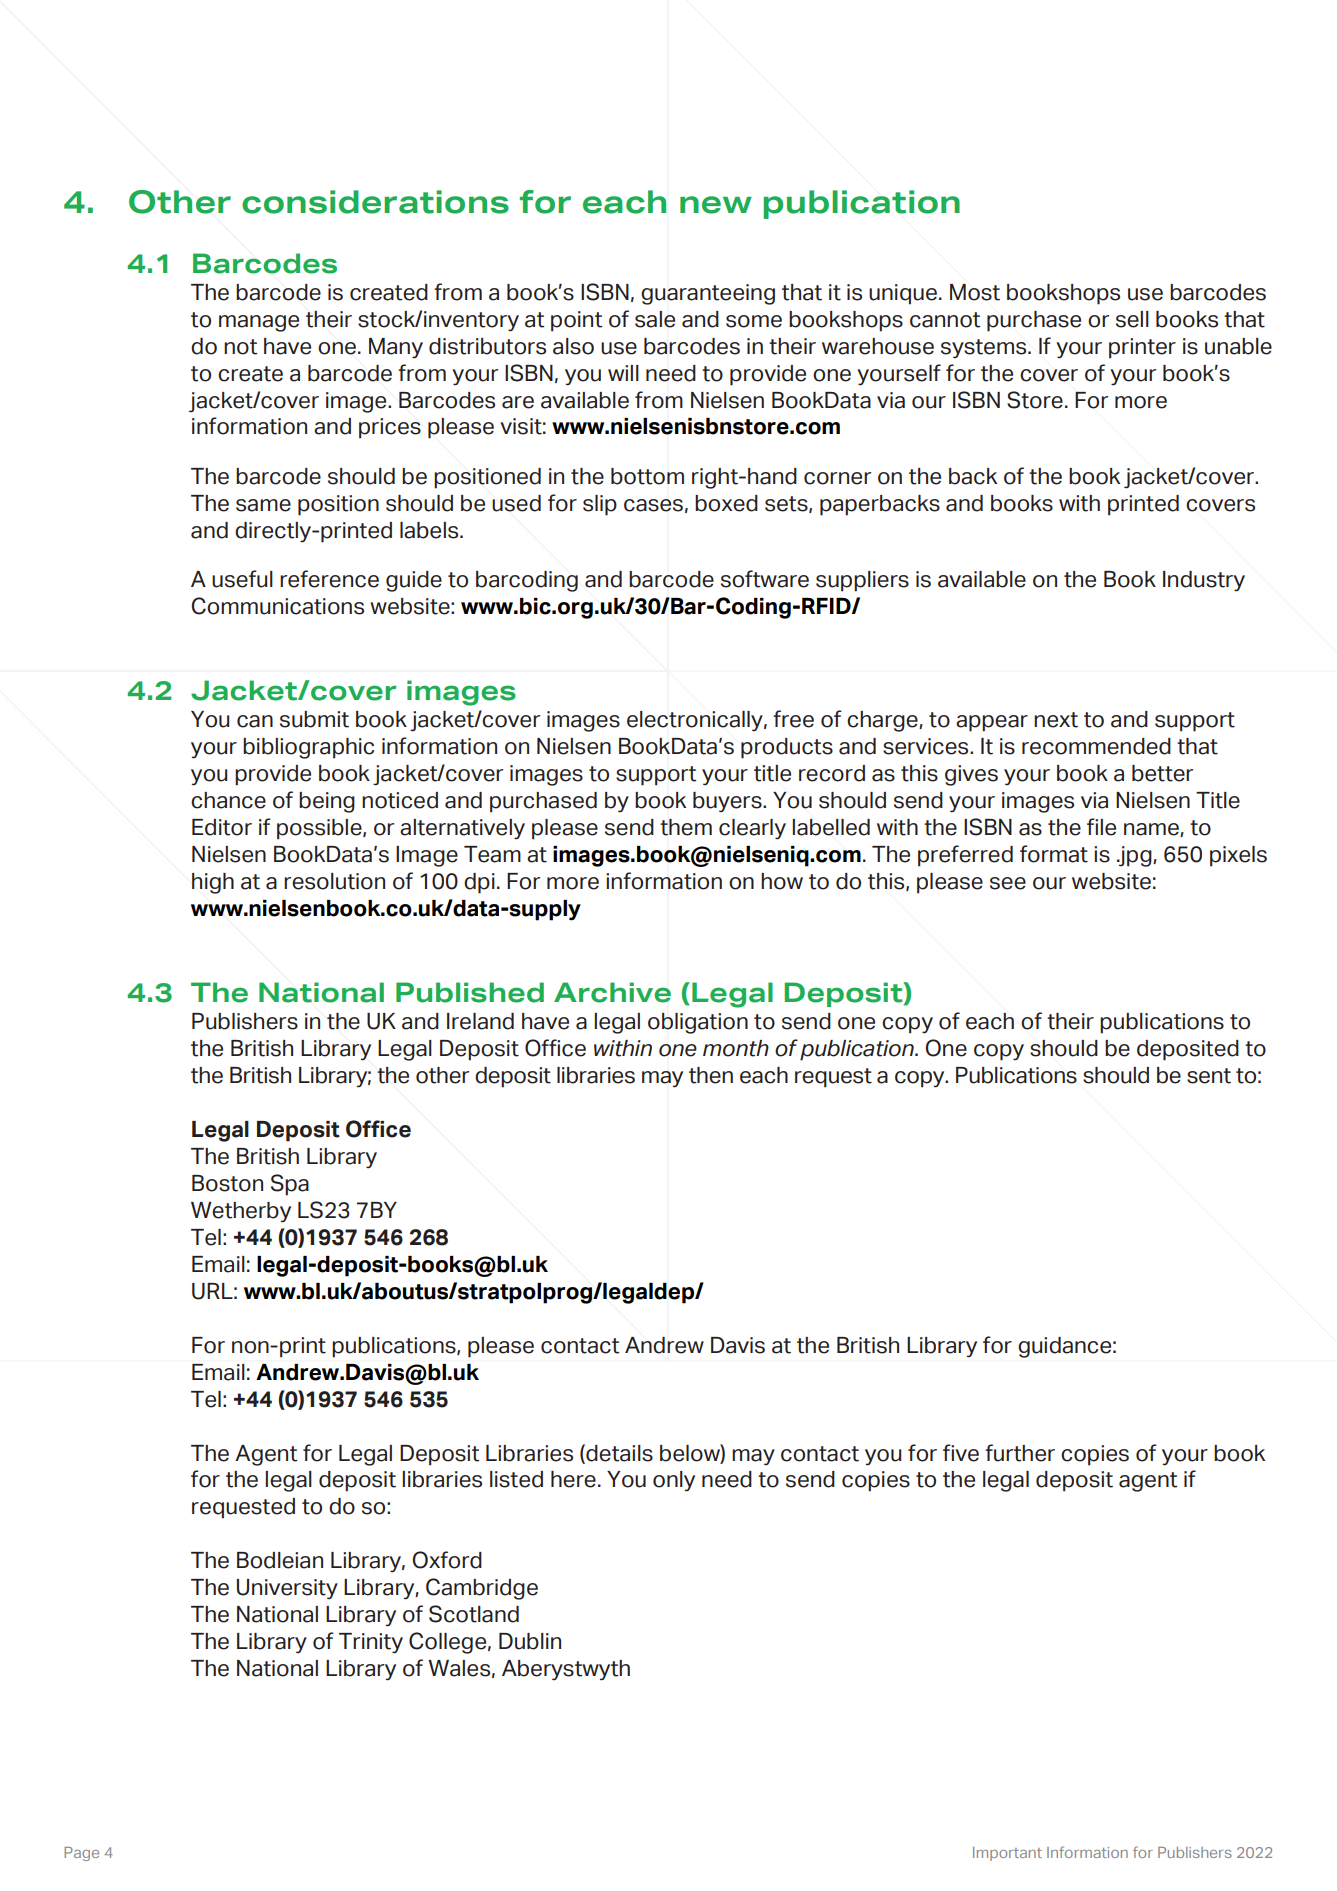 Image resolution: width=1337 pixels, height=1891 pixels. I want to click on sell, so click(1132, 319).
